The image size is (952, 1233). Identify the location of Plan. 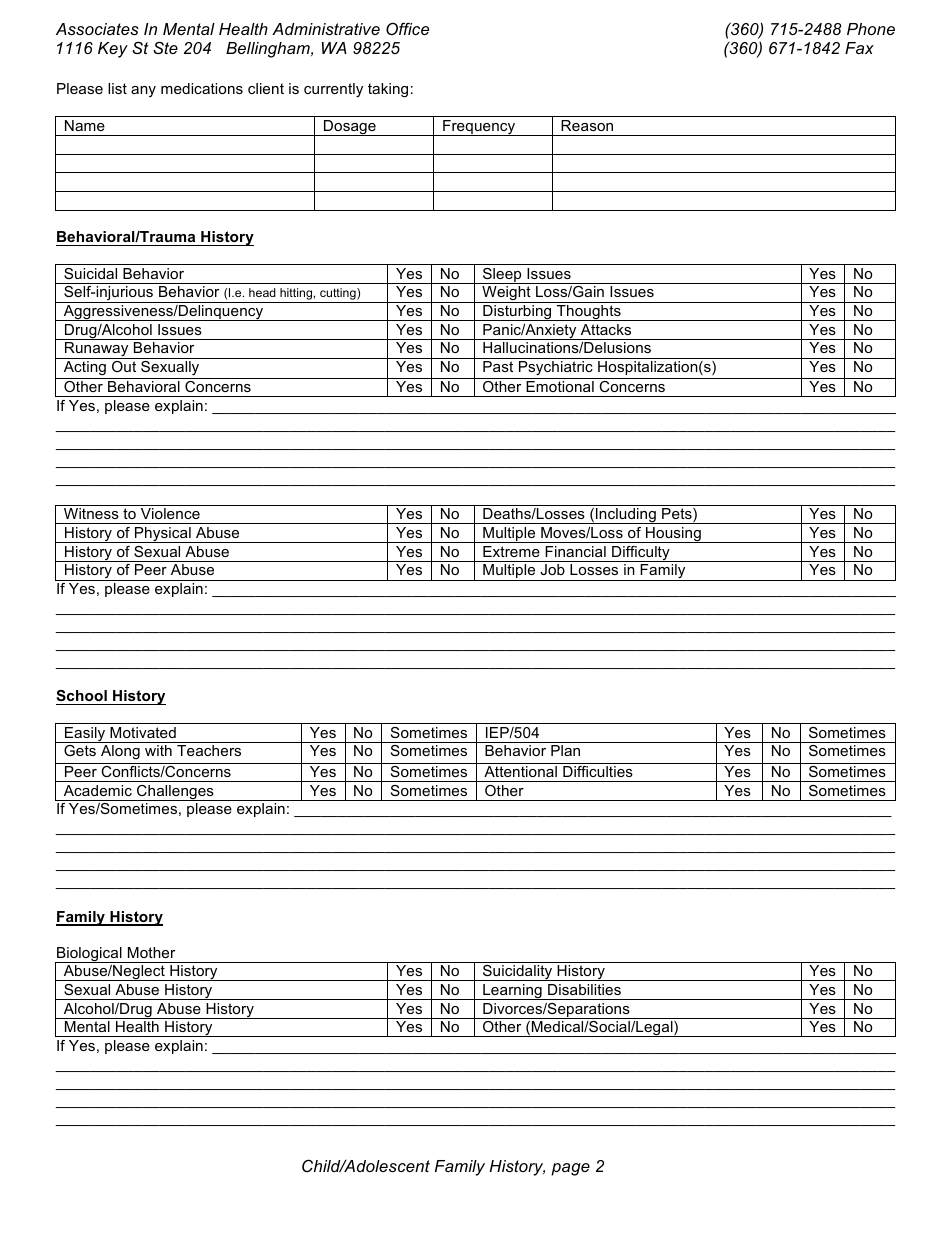
(565, 750).
